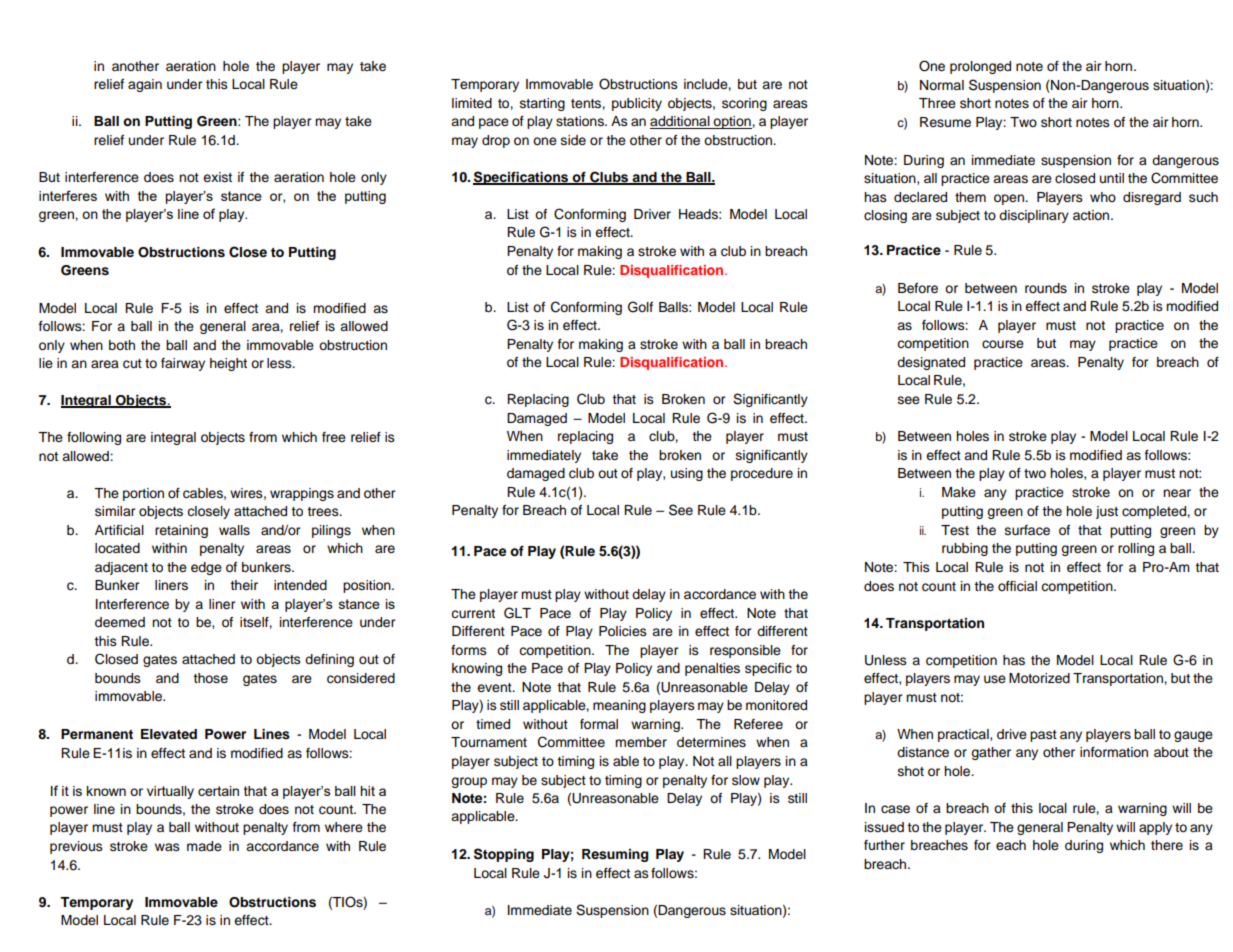  Describe the element at coordinates (145, 85) in the screenshot. I see `again` at that location.
